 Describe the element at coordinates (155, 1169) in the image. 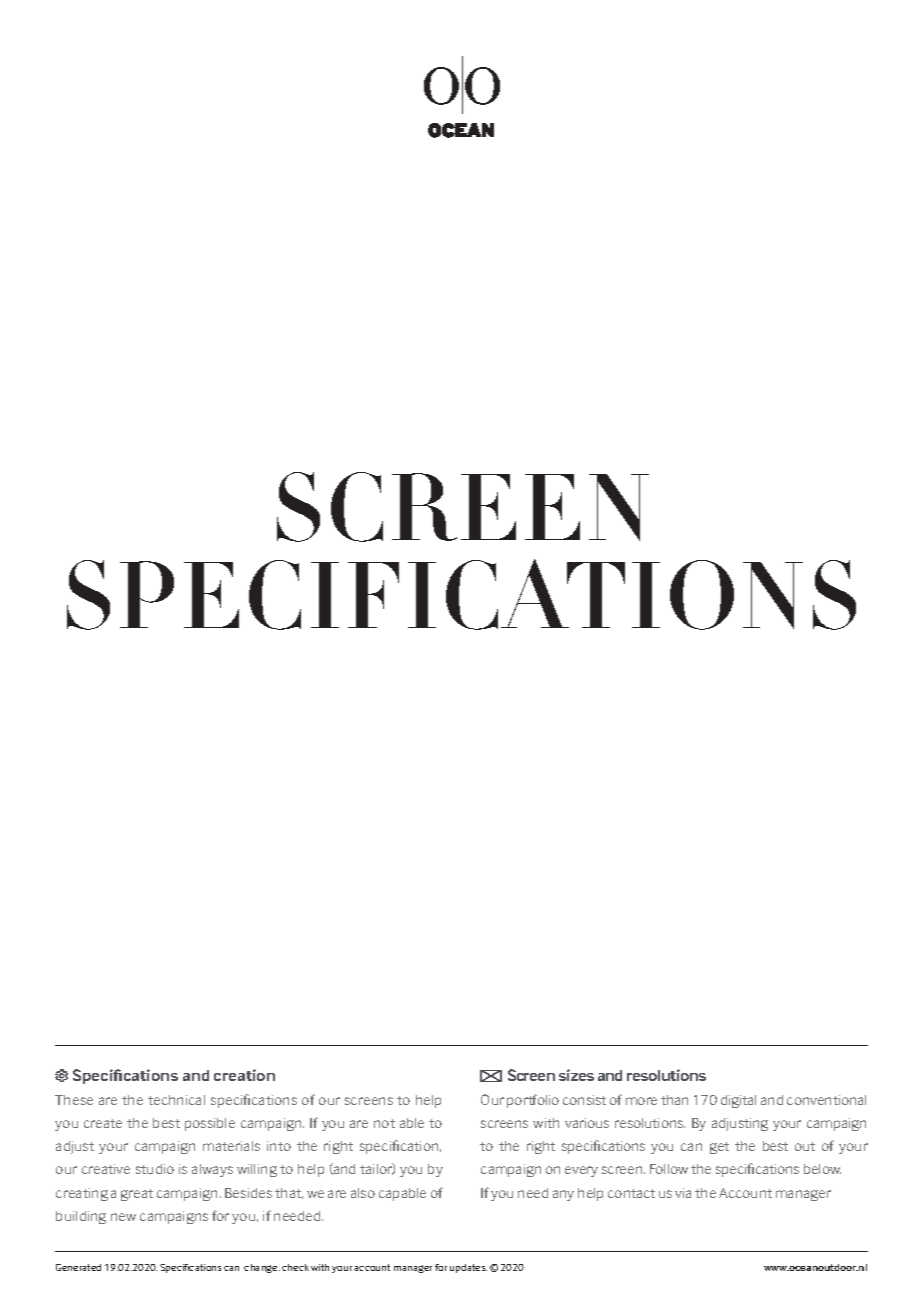

I see `studio` at that location.
